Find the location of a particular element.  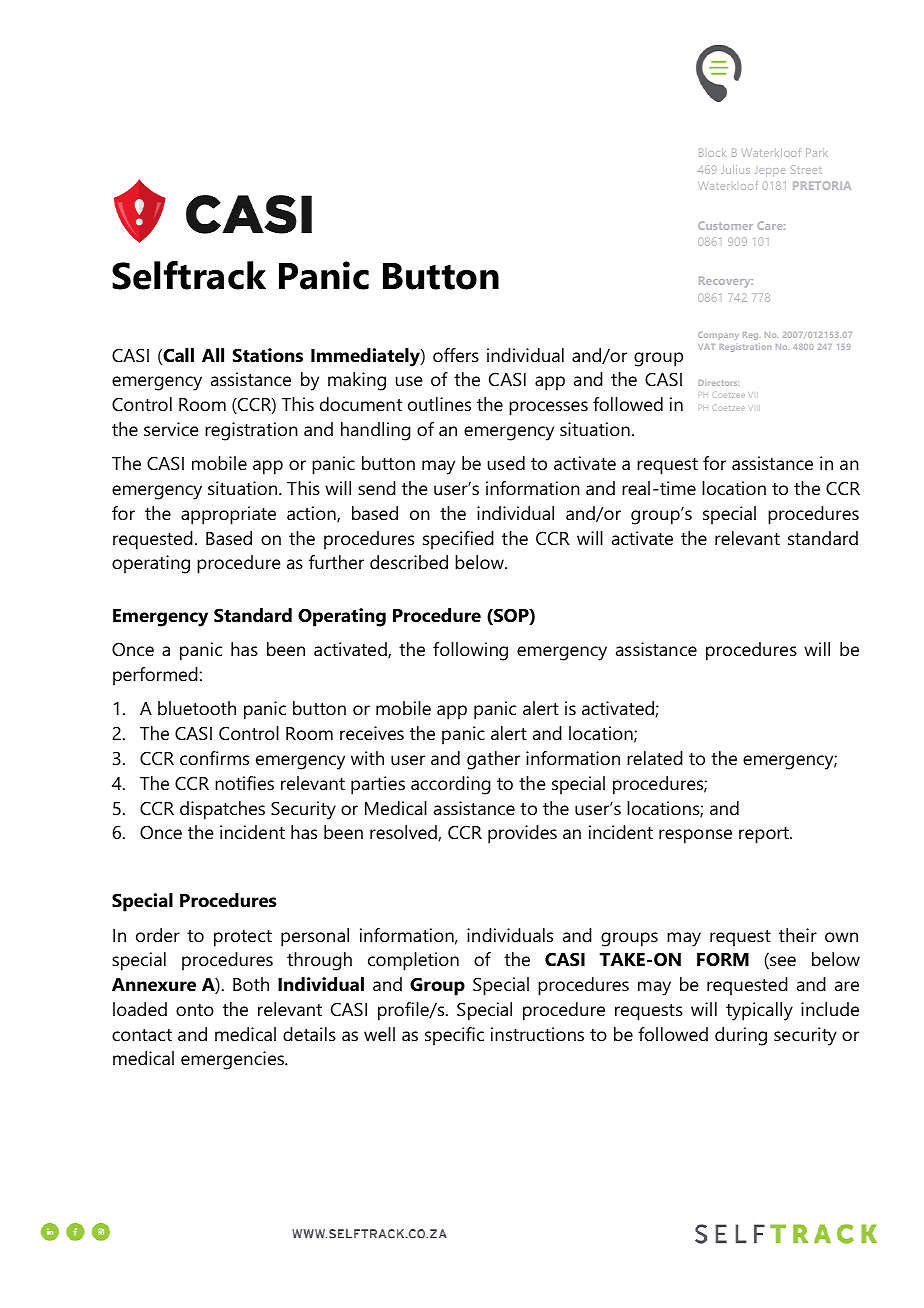

Block is located at coordinates (712, 152).
